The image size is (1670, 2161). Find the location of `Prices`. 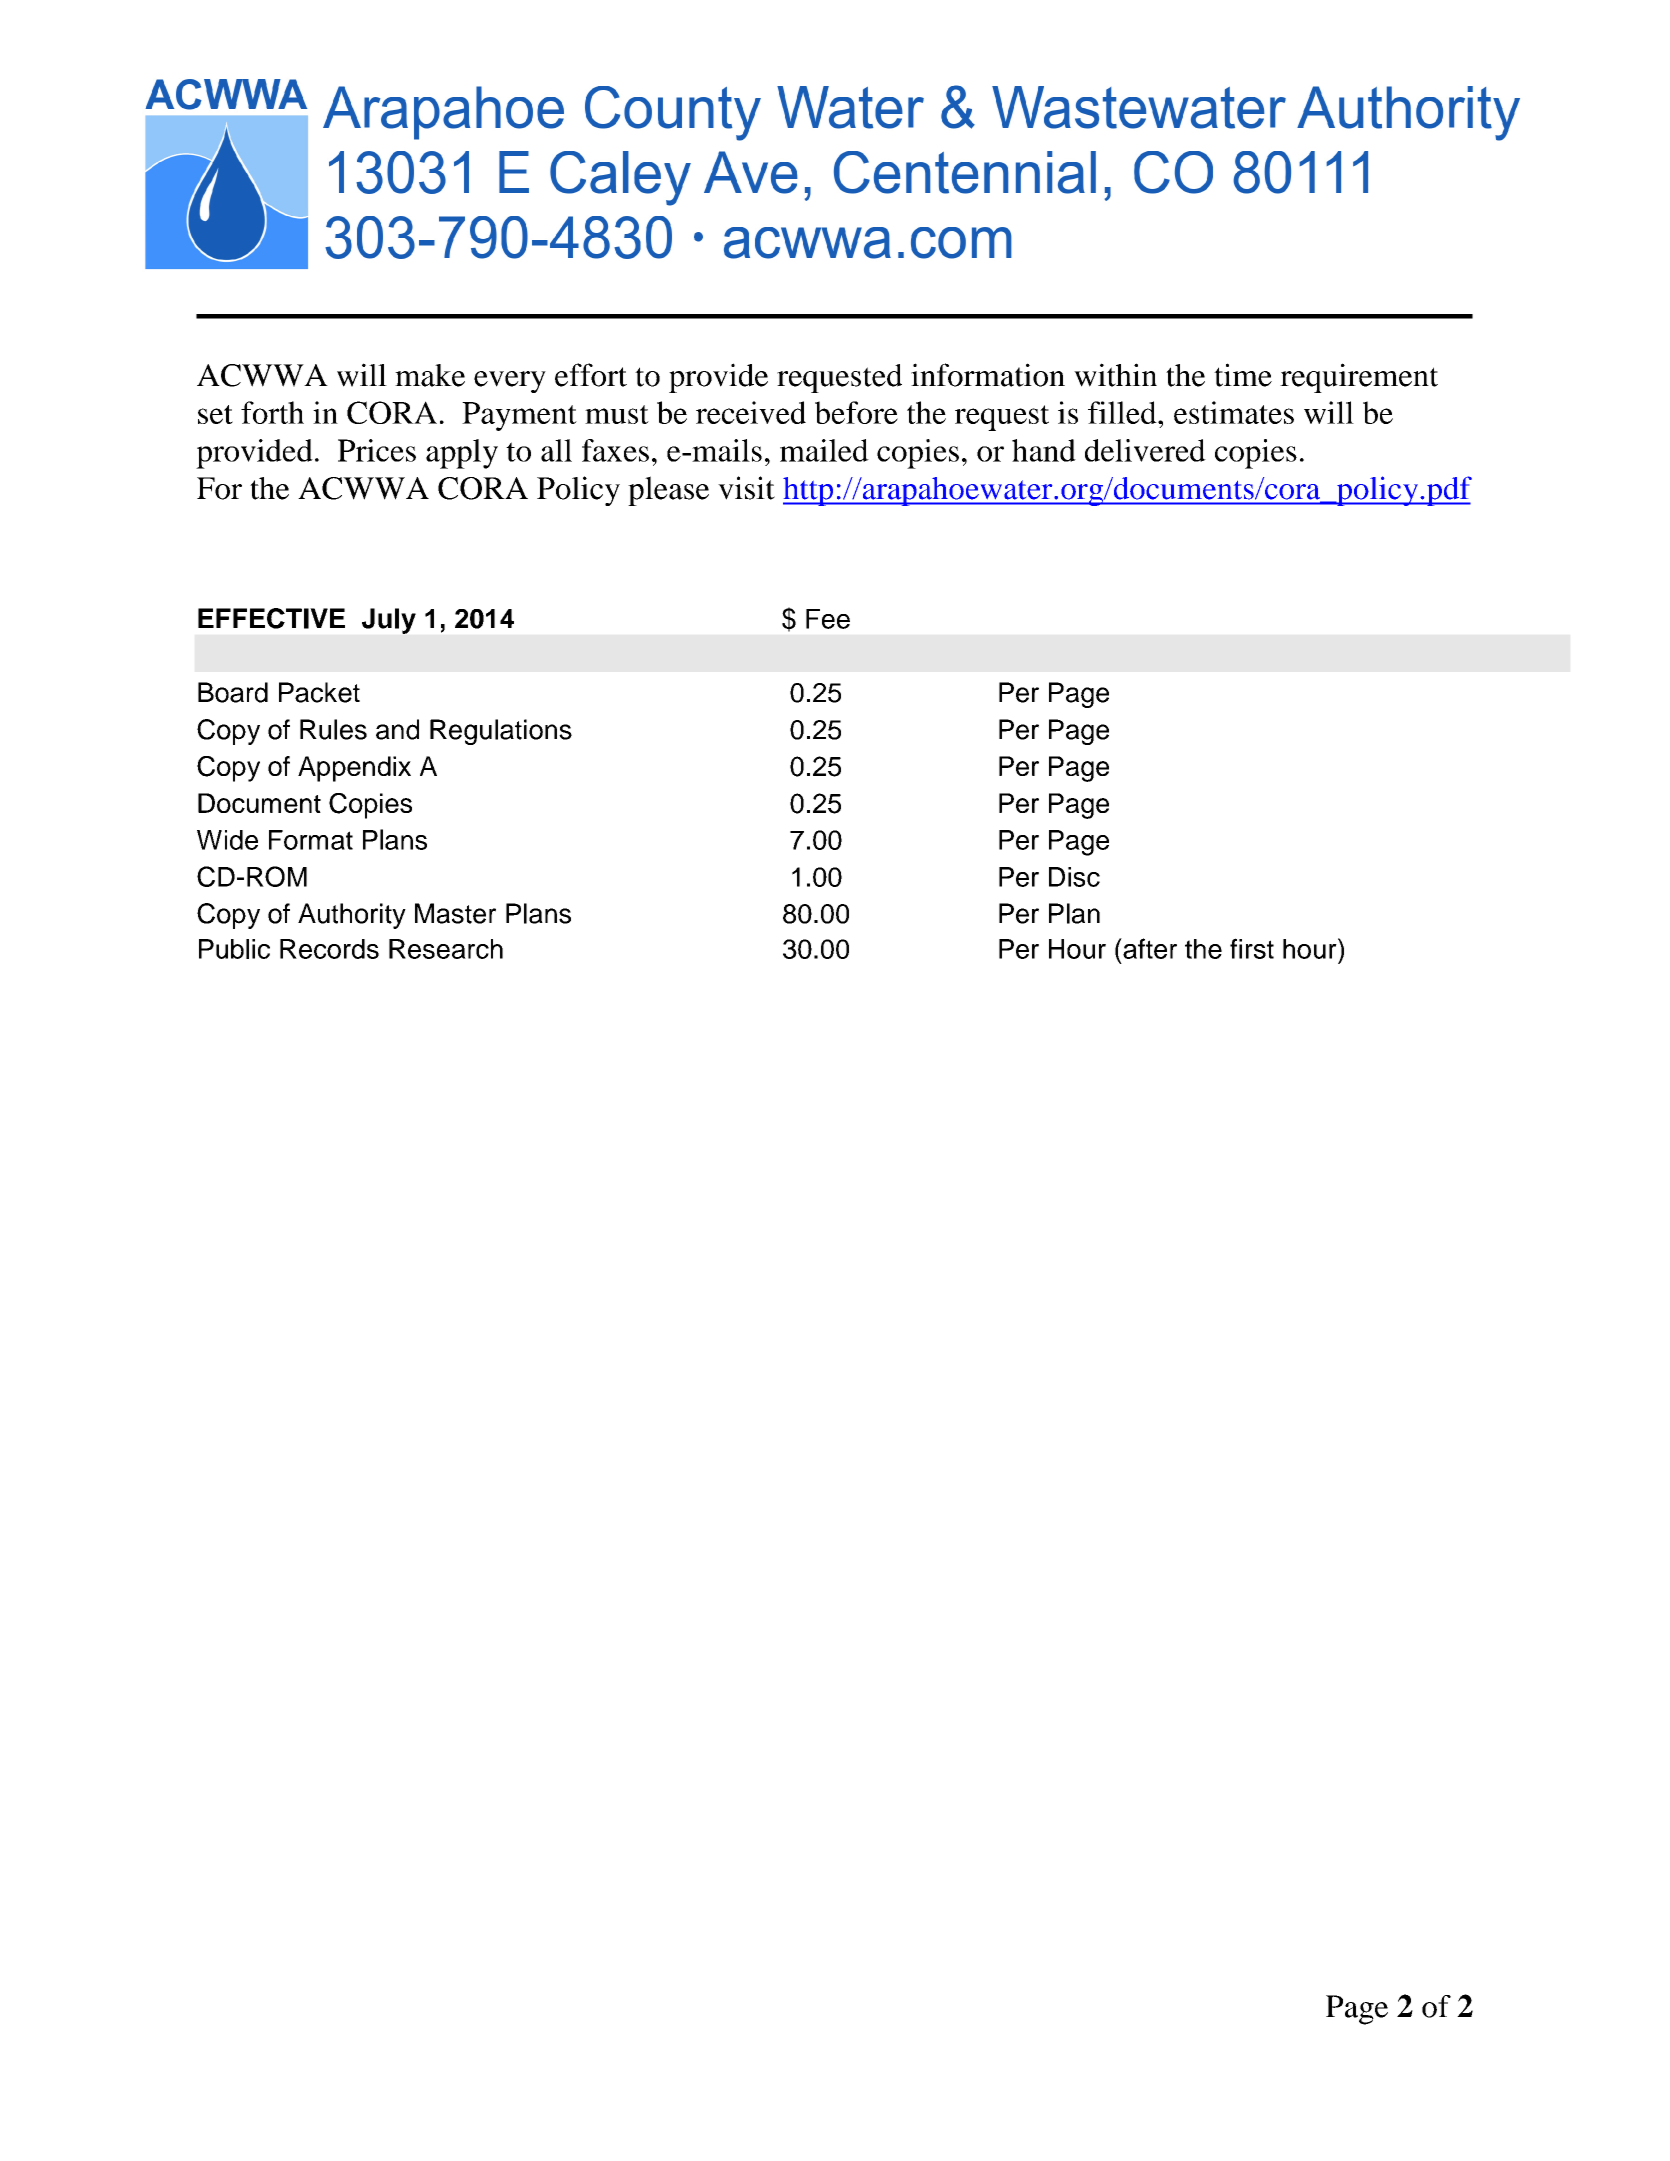

Prices is located at coordinates (377, 450).
